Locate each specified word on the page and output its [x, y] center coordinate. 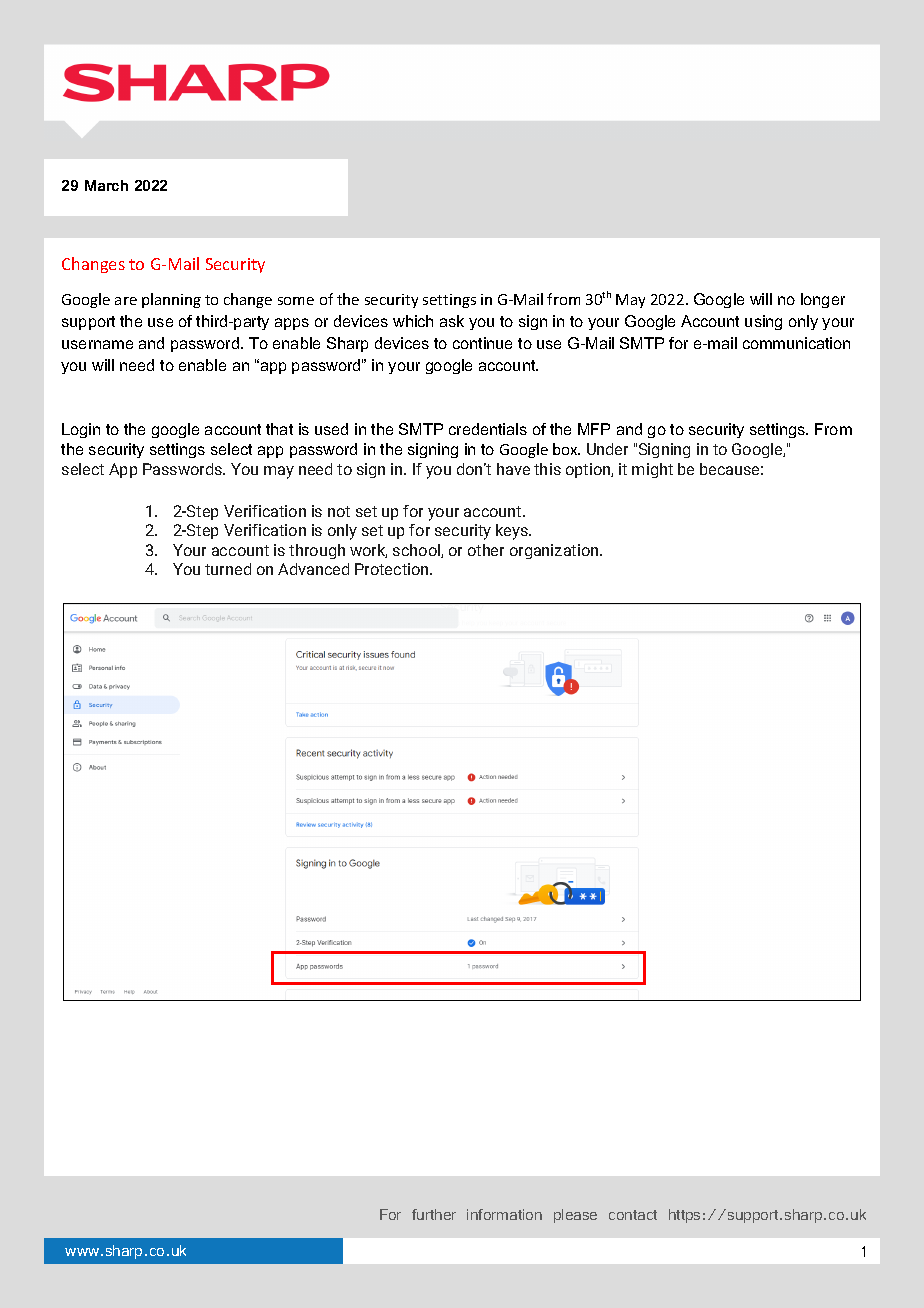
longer [823, 300]
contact [633, 1215]
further [434, 1214]
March [106, 185]
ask [452, 321]
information [504, 1214]
